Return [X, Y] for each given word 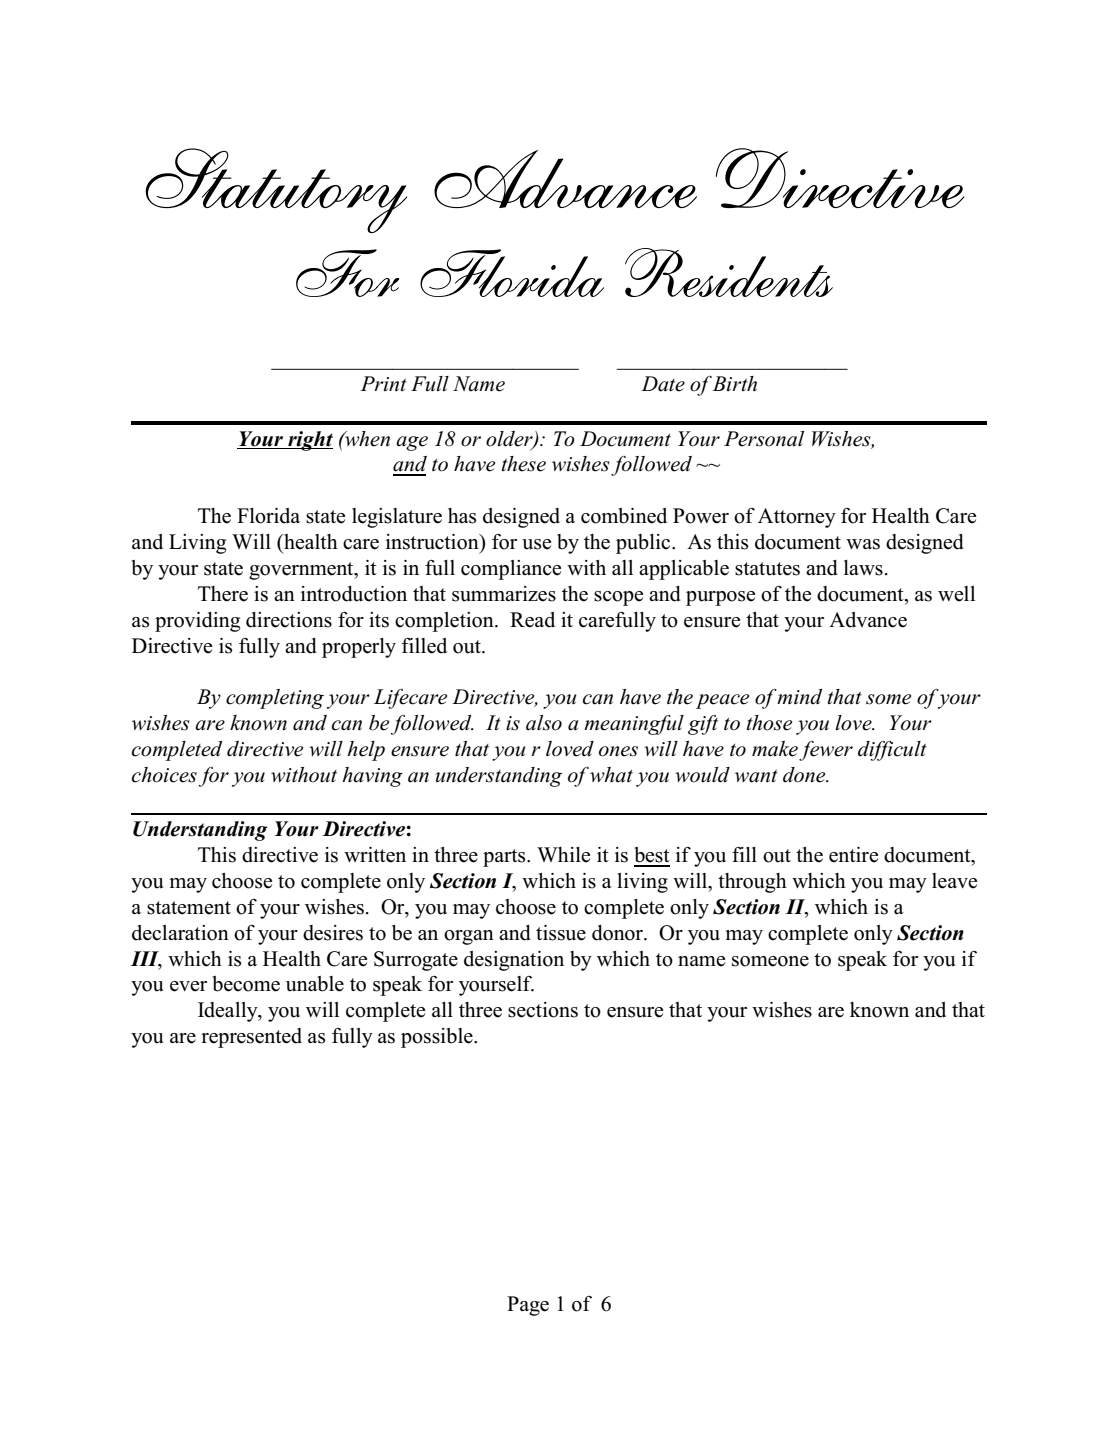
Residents [729, 272]
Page [528, 1306]
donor [619, 933]
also [544, 723]
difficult [892, 751]
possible [438, 1038]
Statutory [276, 190]
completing [275, 699]
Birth [734, 383]
